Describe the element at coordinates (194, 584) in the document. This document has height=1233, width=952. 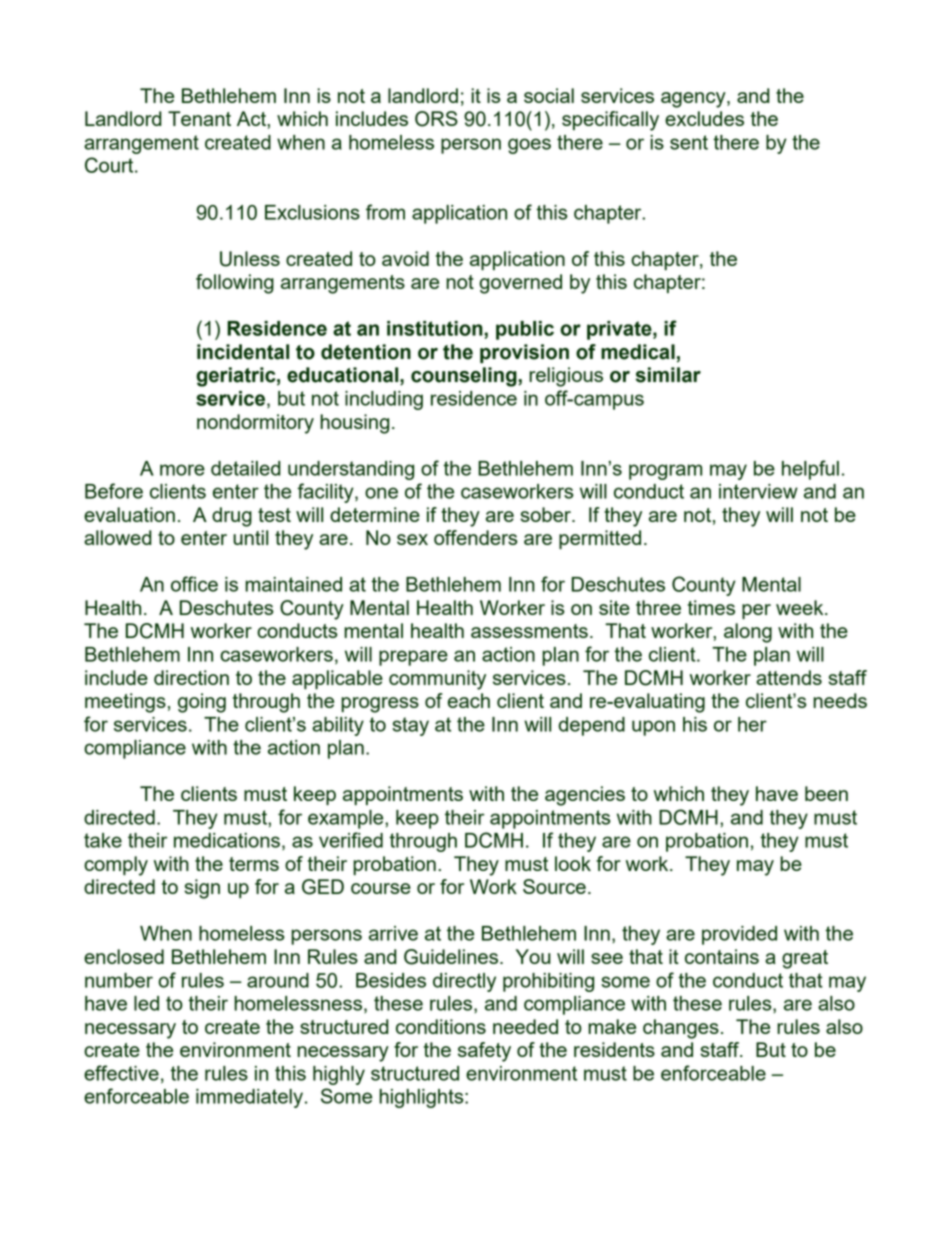
I see `office` at that location.
